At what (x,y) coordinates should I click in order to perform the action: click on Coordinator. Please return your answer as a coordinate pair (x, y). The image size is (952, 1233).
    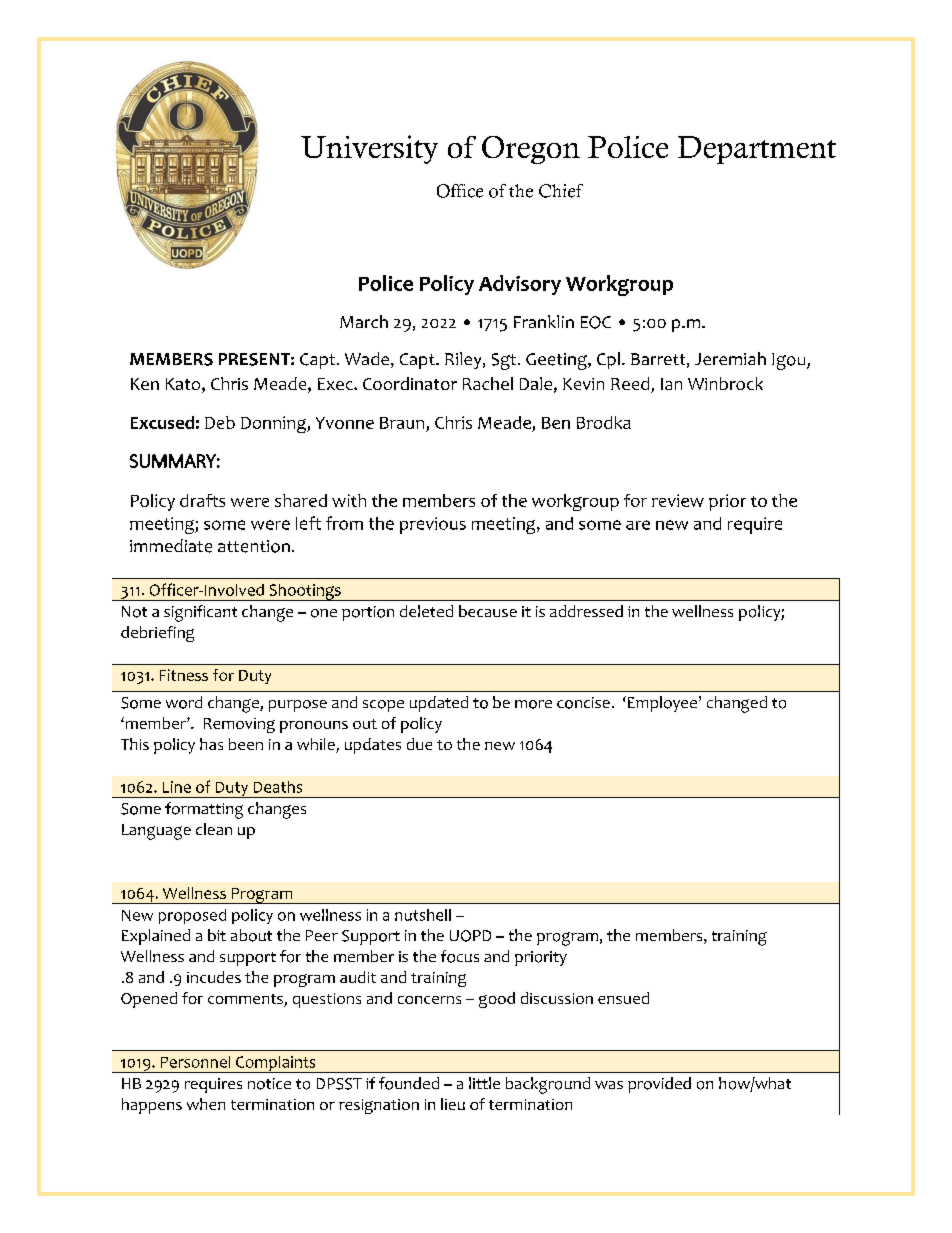
    Looking at the image, I should click on (410, 383).
